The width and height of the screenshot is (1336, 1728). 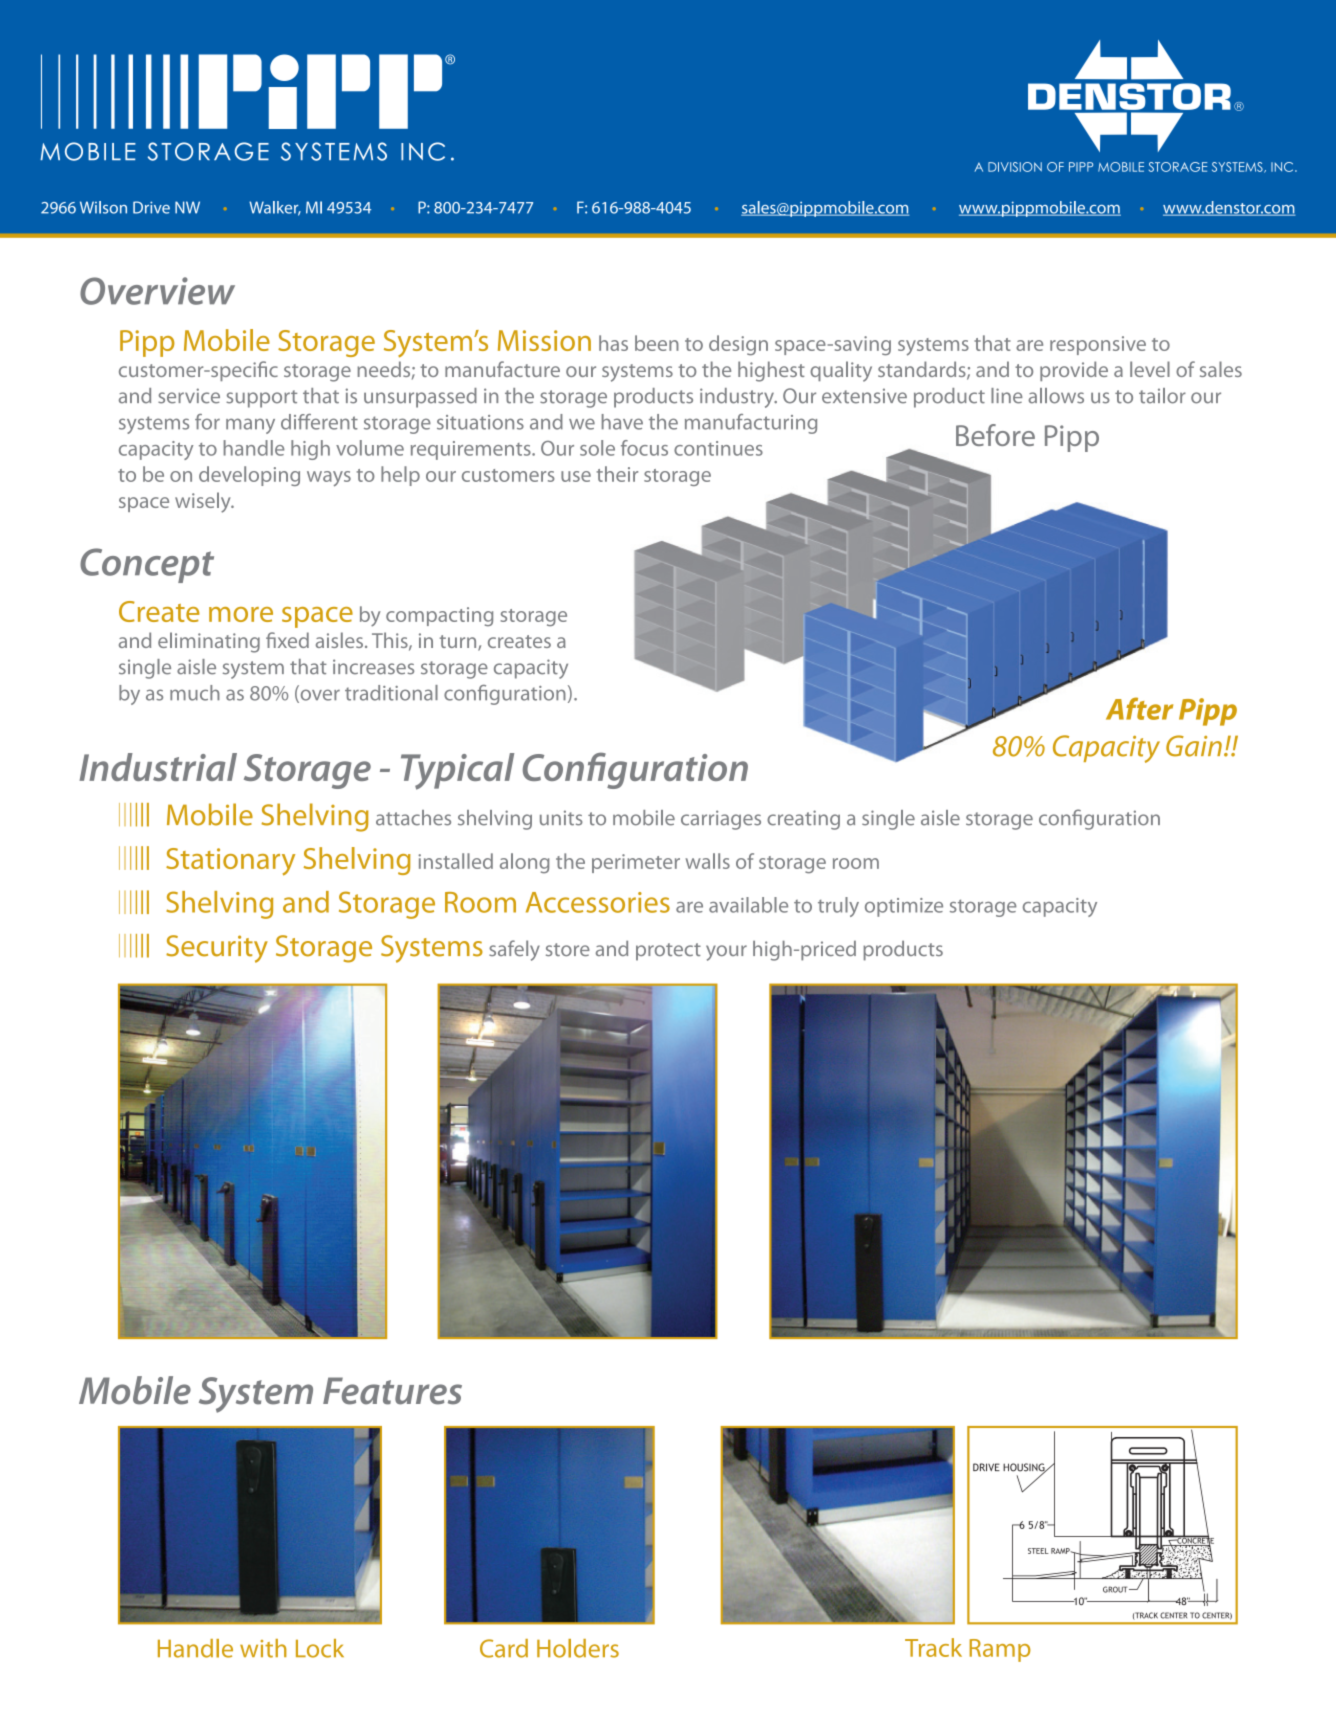 I want to click on with, so click(x=263, y=1648).
